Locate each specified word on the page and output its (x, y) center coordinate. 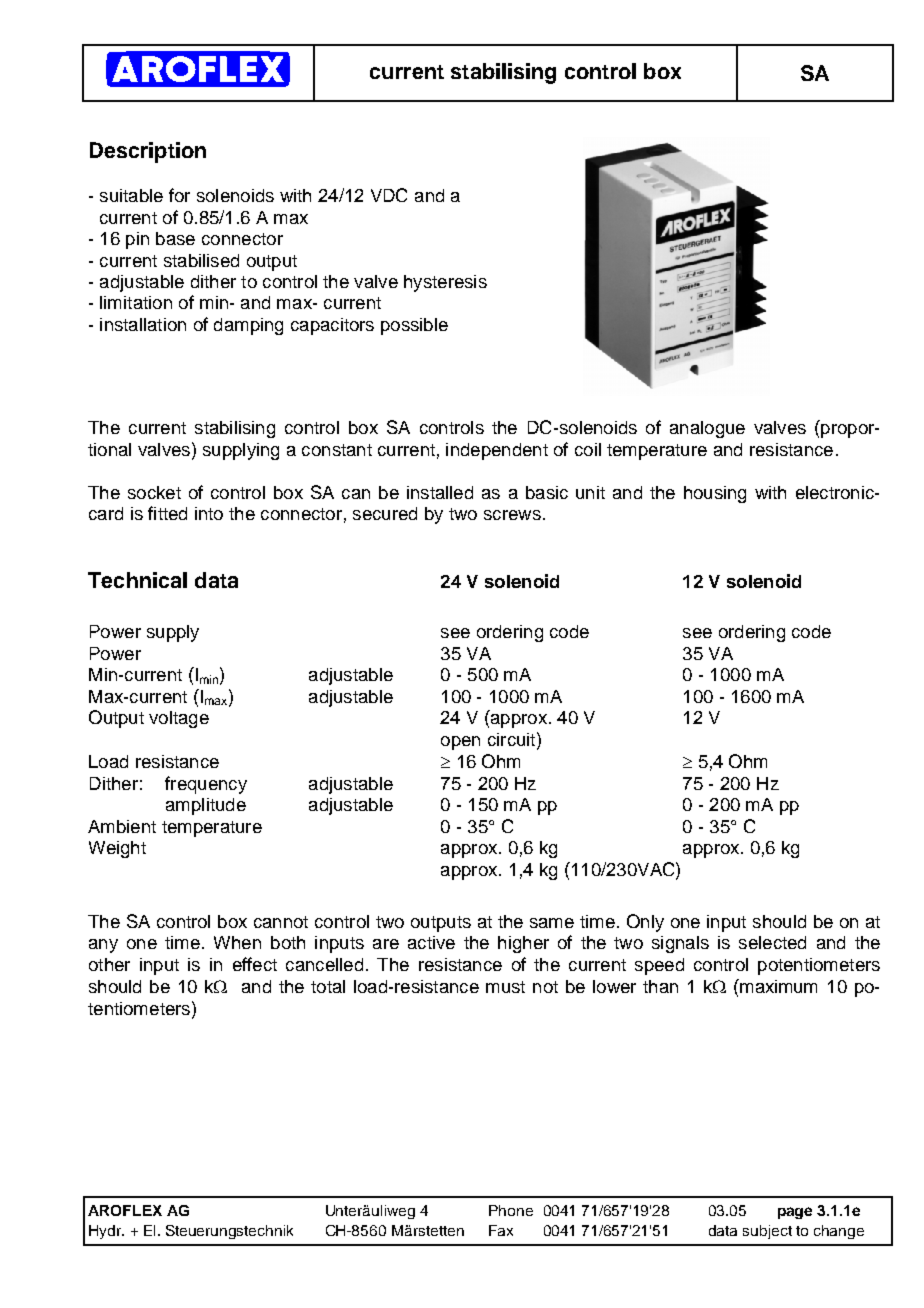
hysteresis (445, 283)
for (179, 195)
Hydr (106, 1232)
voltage (179, 719)
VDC (389, 195)
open (460, 743)
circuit (513, 739)
